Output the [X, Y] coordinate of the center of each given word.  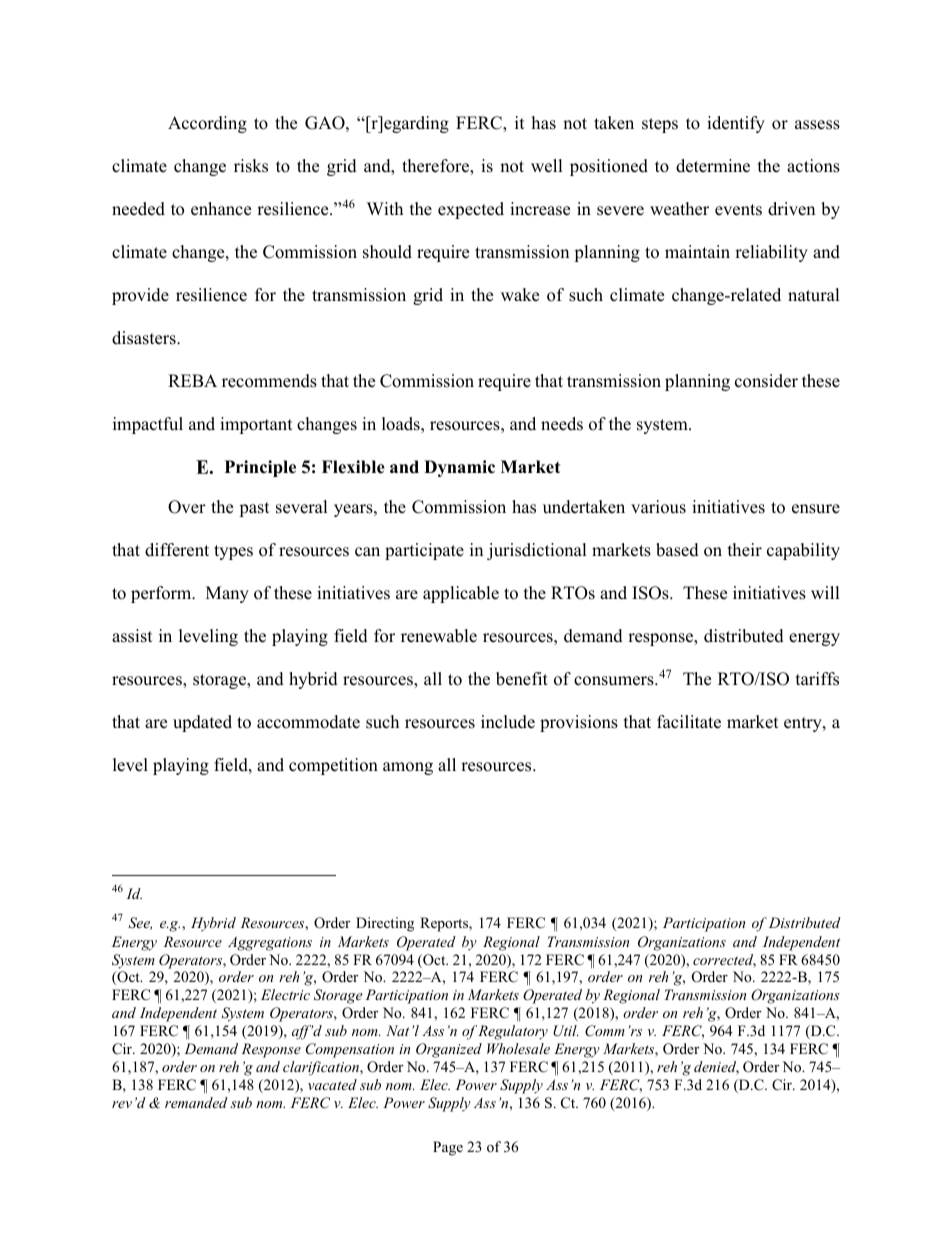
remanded [196, 1102]
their [745, 550]
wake [520, 295]
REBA [192, 380]
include [508, 722]
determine [713, 166]
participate [424, 551]
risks [251, 166]
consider [766, 381]
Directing [385, 924]
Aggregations [270, 943]
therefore [436, 167]
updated [202, 723]
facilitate [689, 722]
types [233, 552]
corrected [724, 961]
